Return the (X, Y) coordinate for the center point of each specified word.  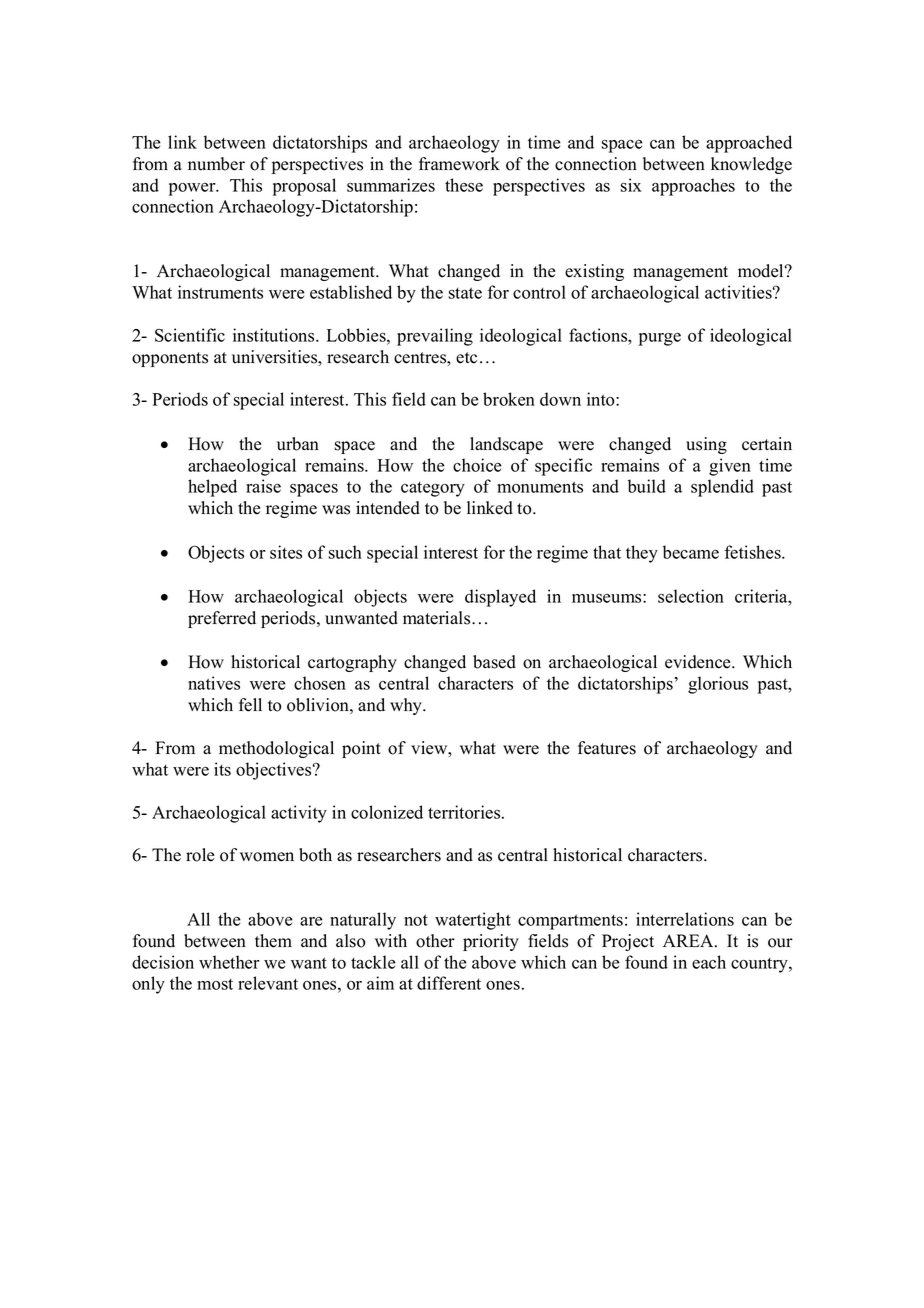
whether (229, 962)
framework (459, 164)
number (216, 164)
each (709, 962)
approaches (693, 187)
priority (491, 942)
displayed (500, 598)
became (691, 552)
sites (286, 552)
